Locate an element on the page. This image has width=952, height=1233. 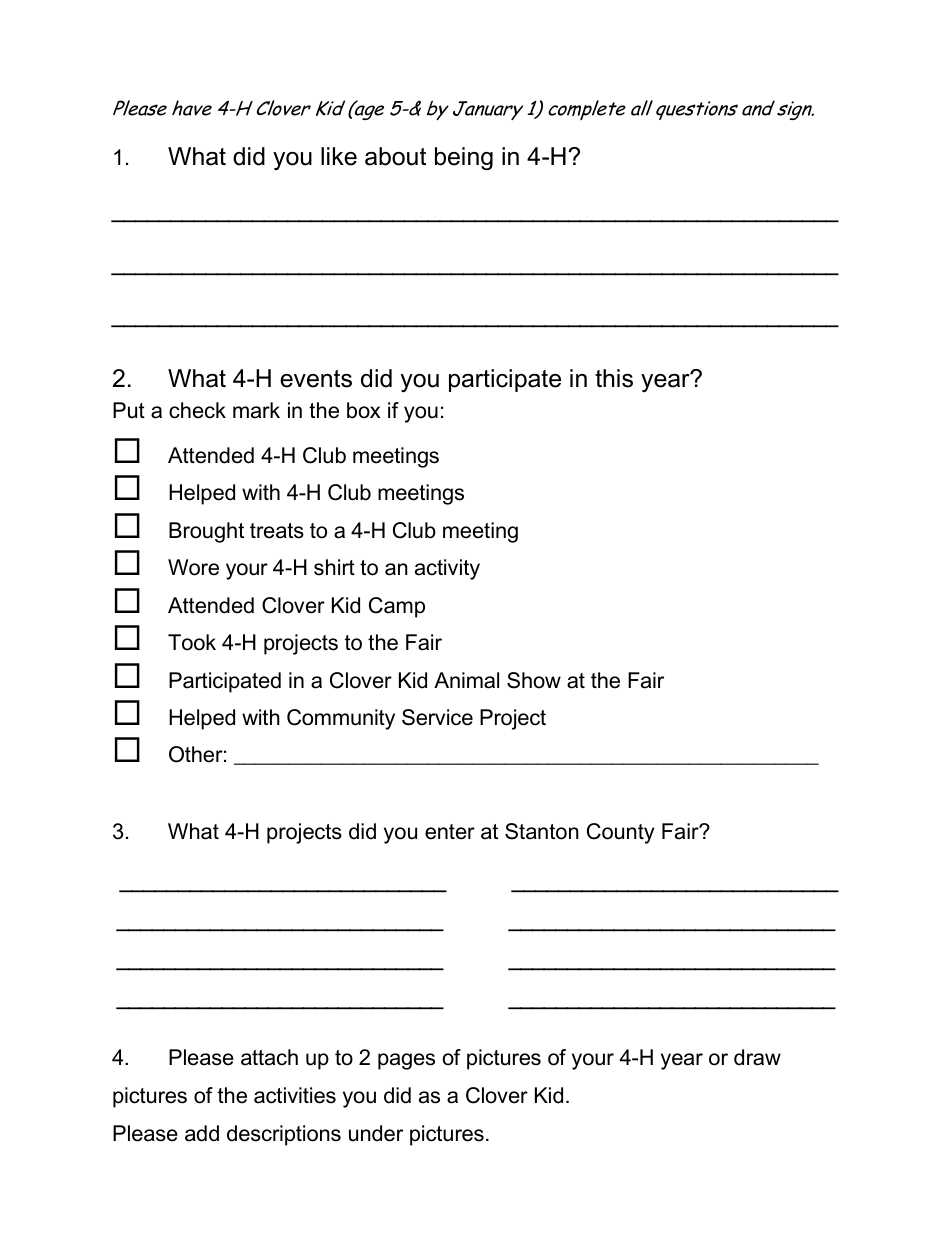
Show is located at coordinates (534, 680).
